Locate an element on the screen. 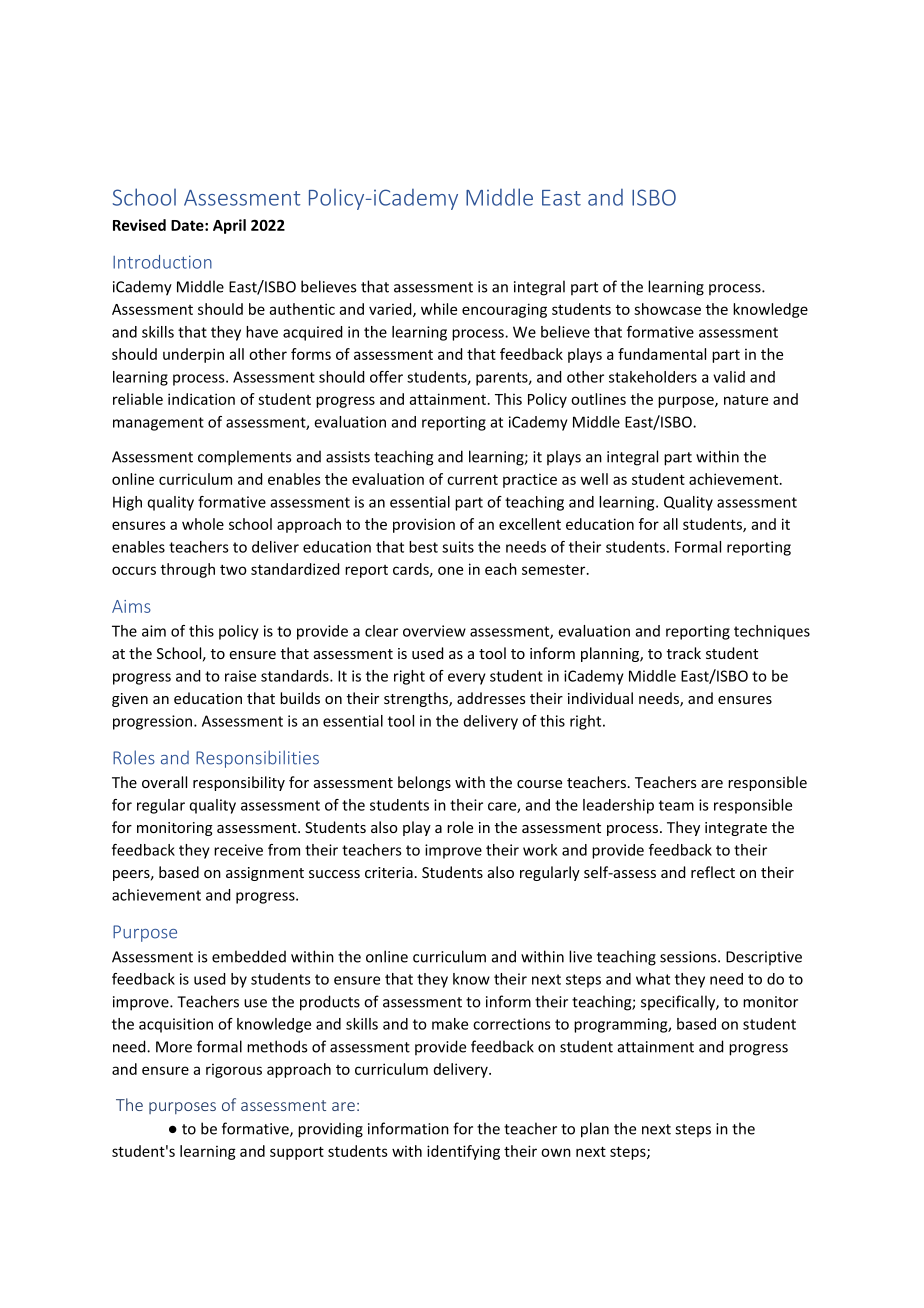  showcase is located at coordinates (667, 309).
